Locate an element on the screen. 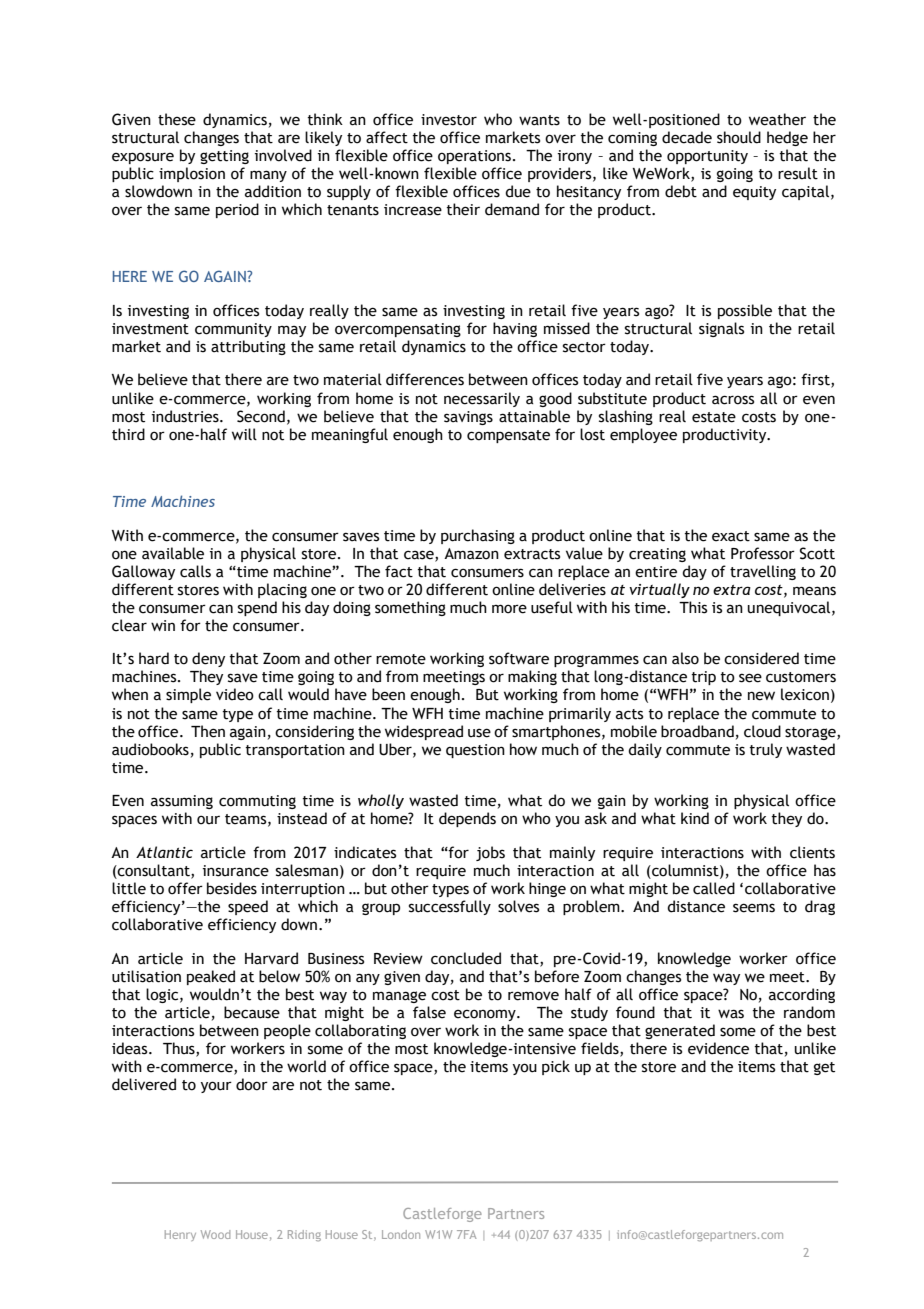 This screenshot has width=924, height=1309. across is located at coordinates (733, 400).
